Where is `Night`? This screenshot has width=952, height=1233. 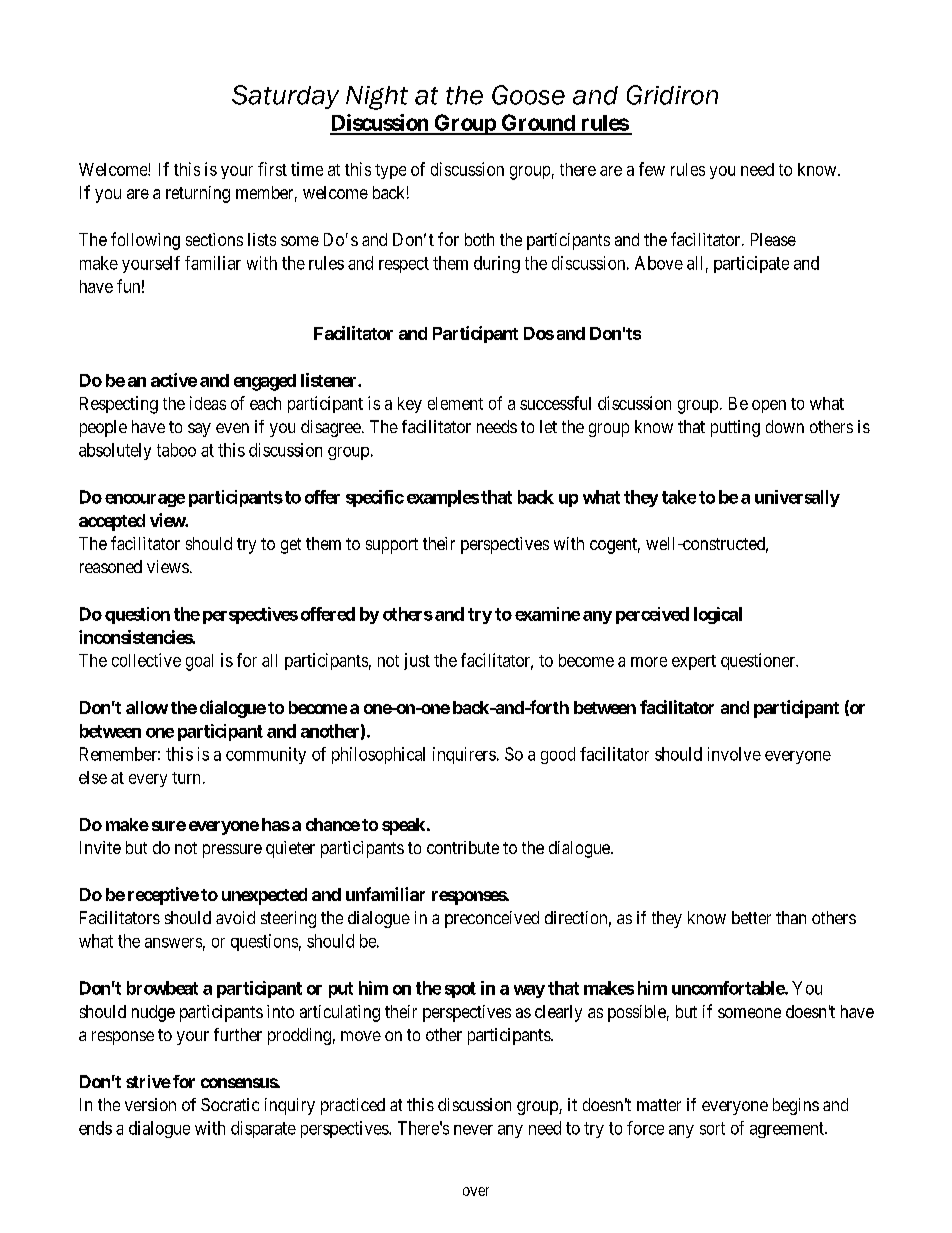
Night is located at coordinates (377, 98).
